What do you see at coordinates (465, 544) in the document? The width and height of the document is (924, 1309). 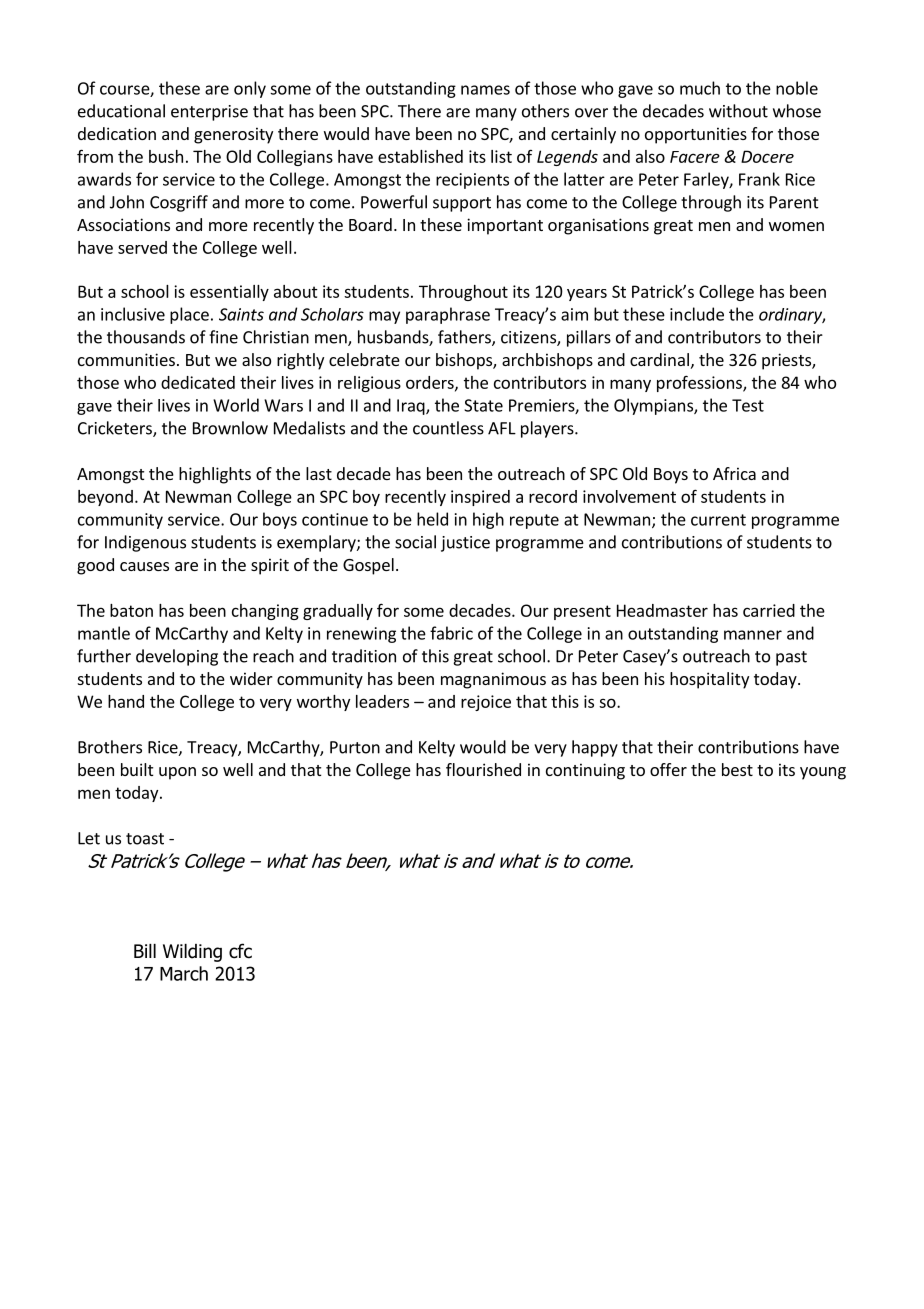 I see `justice` at bounding box center [465, 544].
